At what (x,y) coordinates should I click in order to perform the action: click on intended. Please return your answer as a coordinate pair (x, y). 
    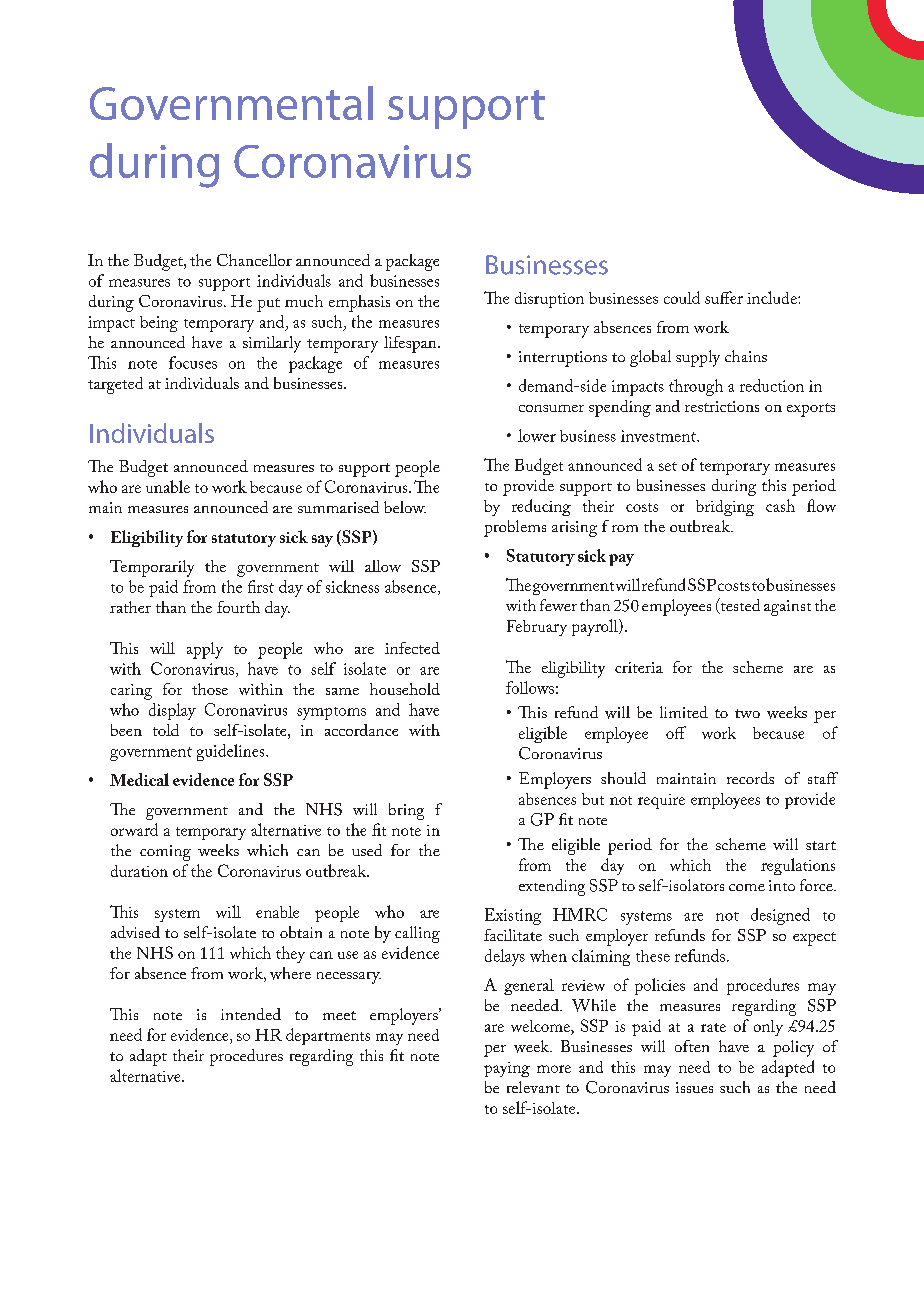
    Looking at the image, I should click on (251, 1014).
